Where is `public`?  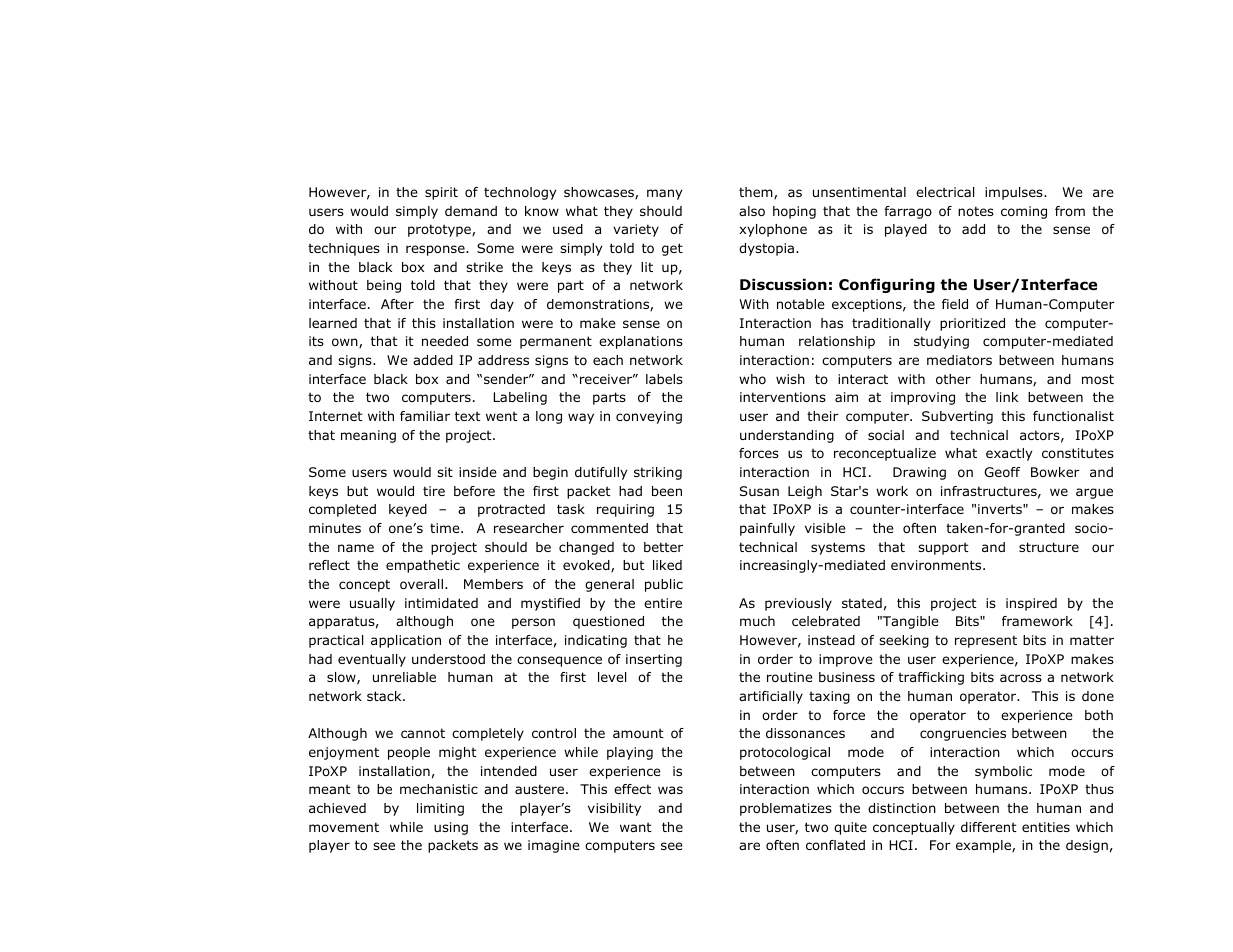
public is located at coordinates (664, 585).
